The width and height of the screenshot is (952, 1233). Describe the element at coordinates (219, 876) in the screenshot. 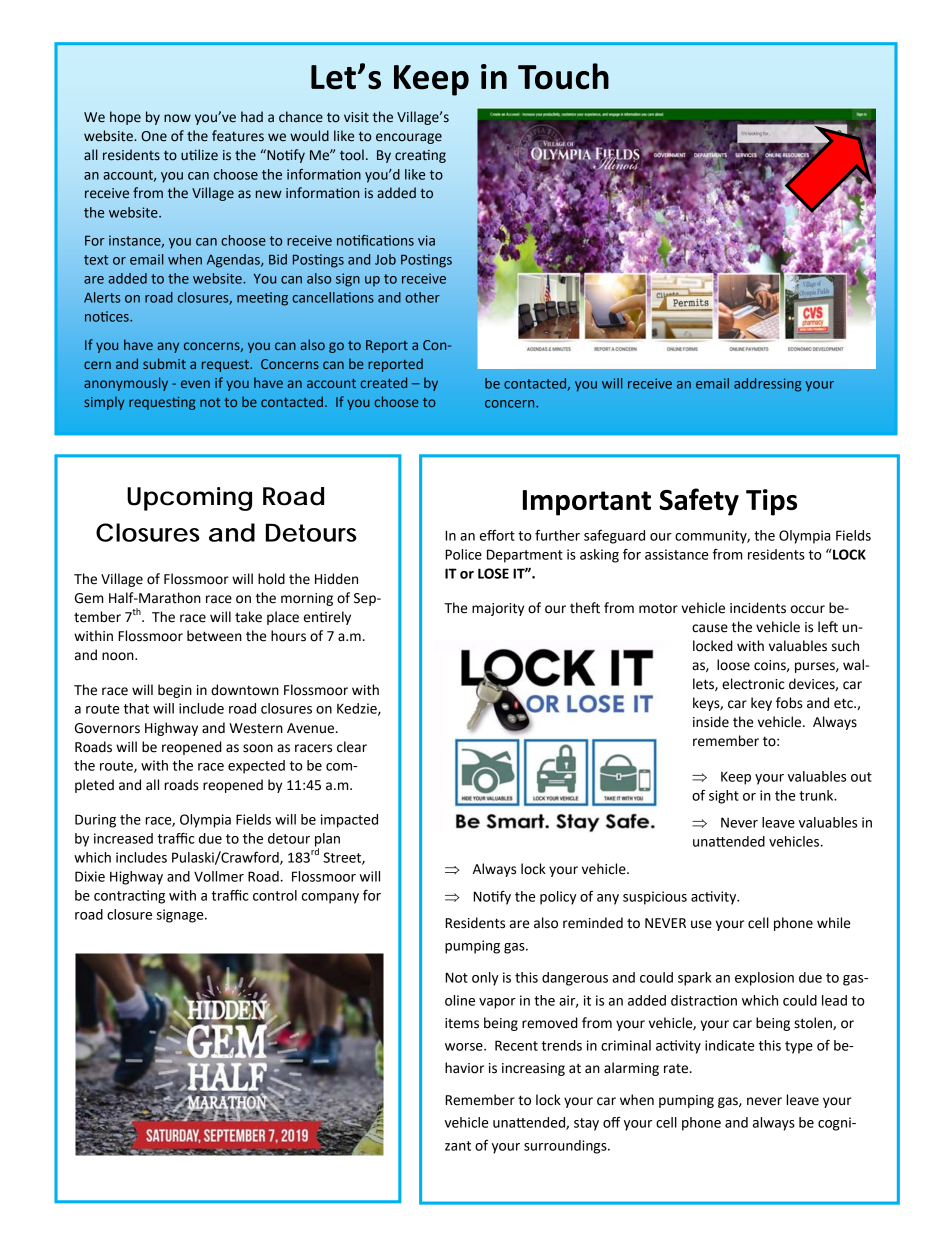

I see `Vollmer` at that location.
